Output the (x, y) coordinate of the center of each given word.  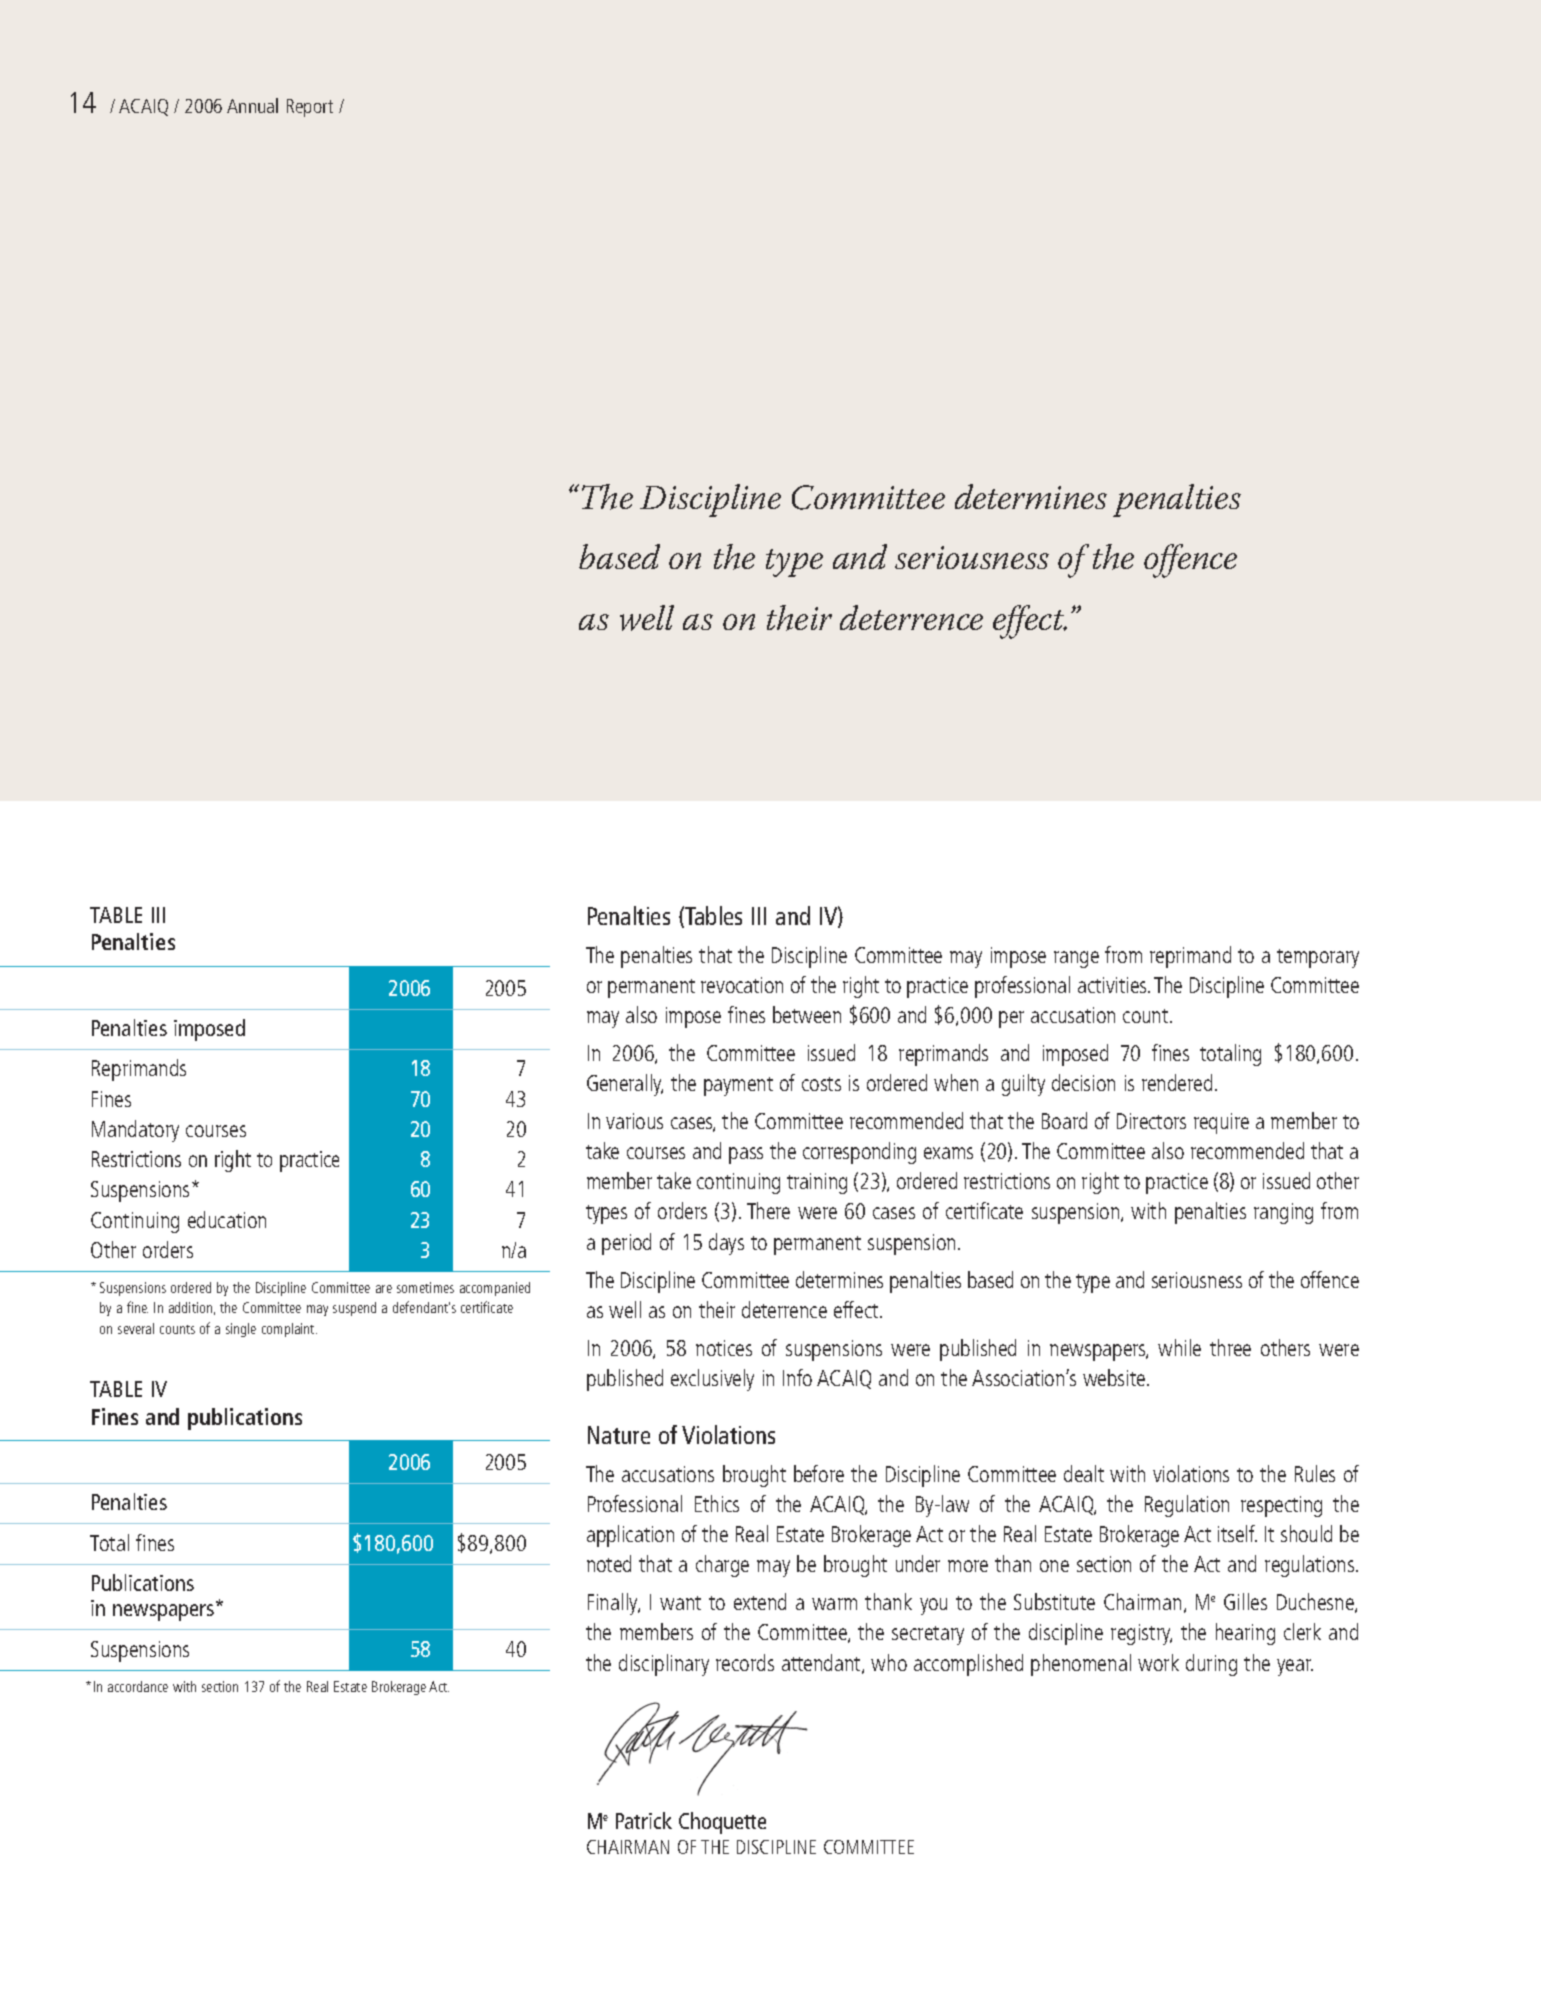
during (1211, 1665)
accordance (138, 1686)
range (1076, 959)
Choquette (722, 1823)
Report (310, 108)
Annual (252, 105)
